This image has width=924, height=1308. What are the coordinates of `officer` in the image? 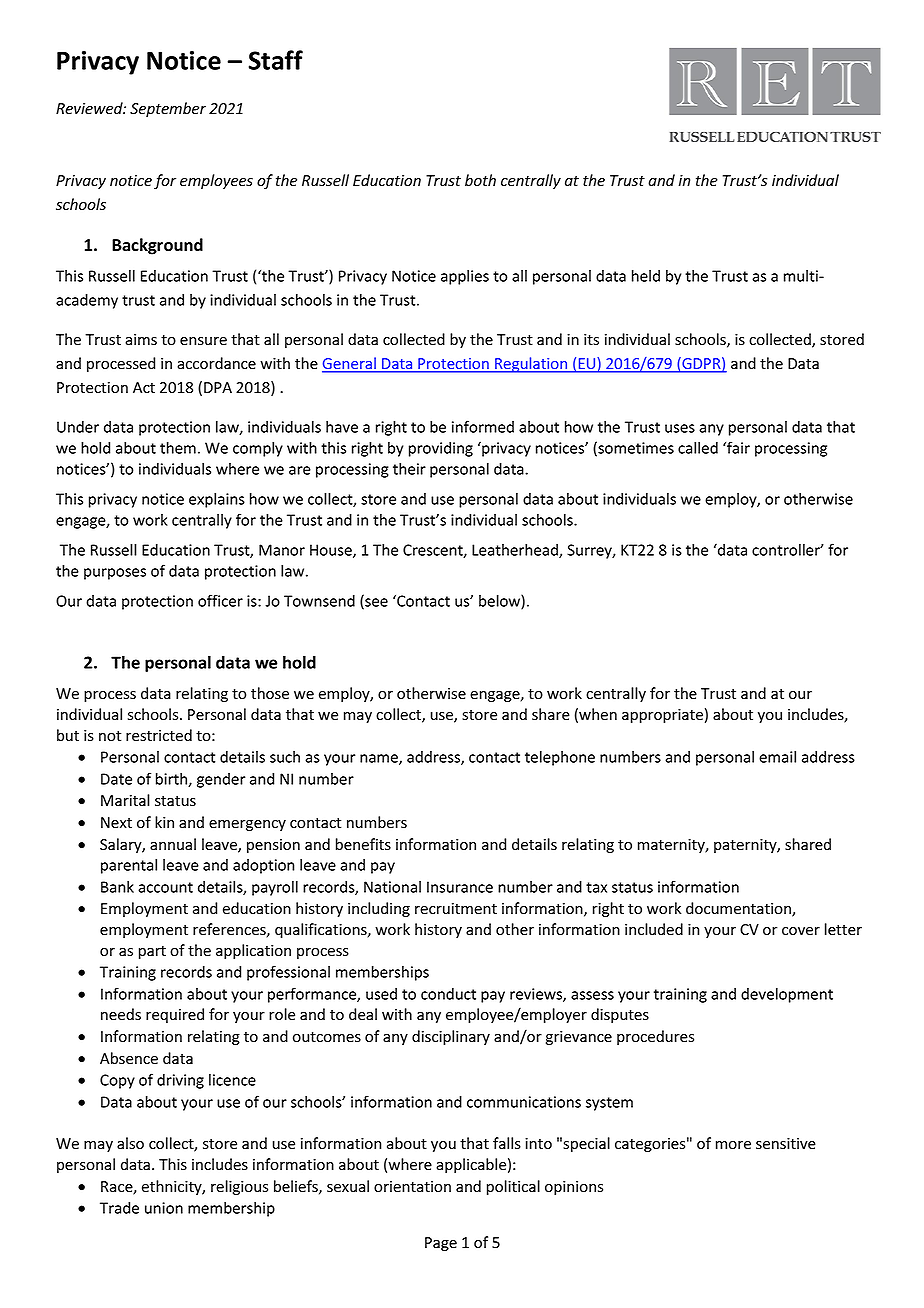 It's located at (220, 600).
